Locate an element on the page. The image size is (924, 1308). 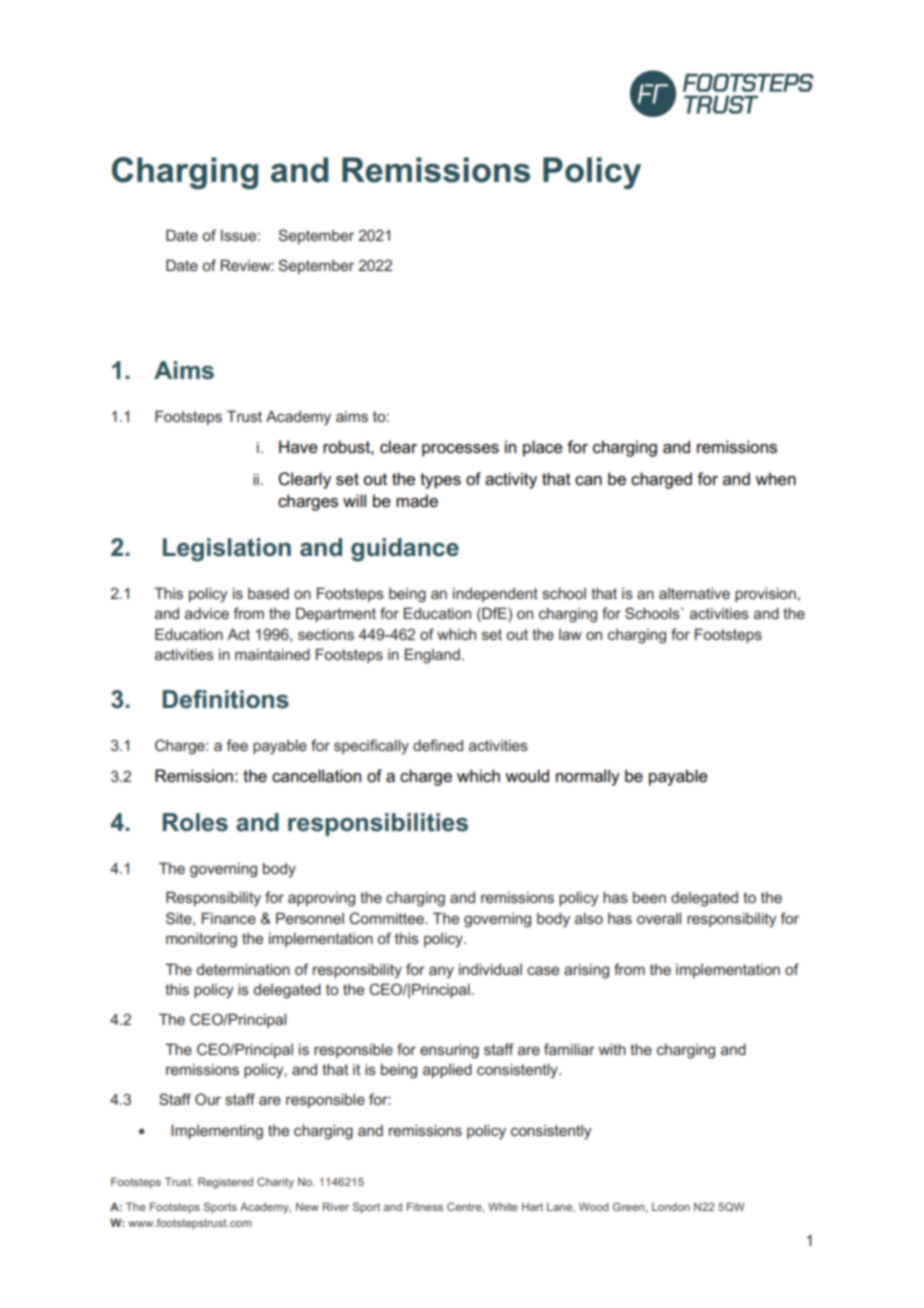
Have is located at coordinates (298, 447).
